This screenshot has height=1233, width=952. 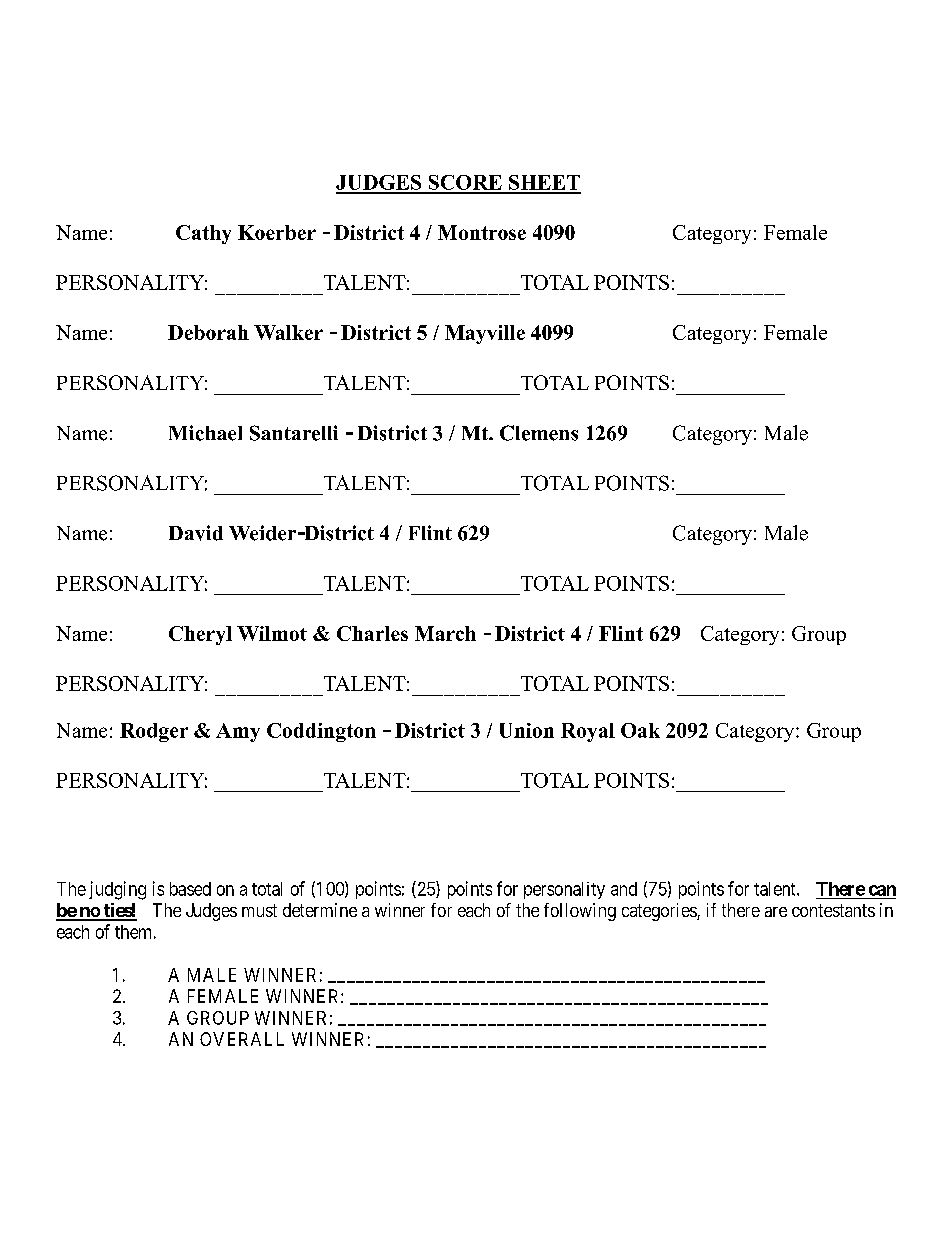 What do you see at coordinates (200, 635) in the screenshot?
I see `Cheryl` at bounding box center [200, 635].
